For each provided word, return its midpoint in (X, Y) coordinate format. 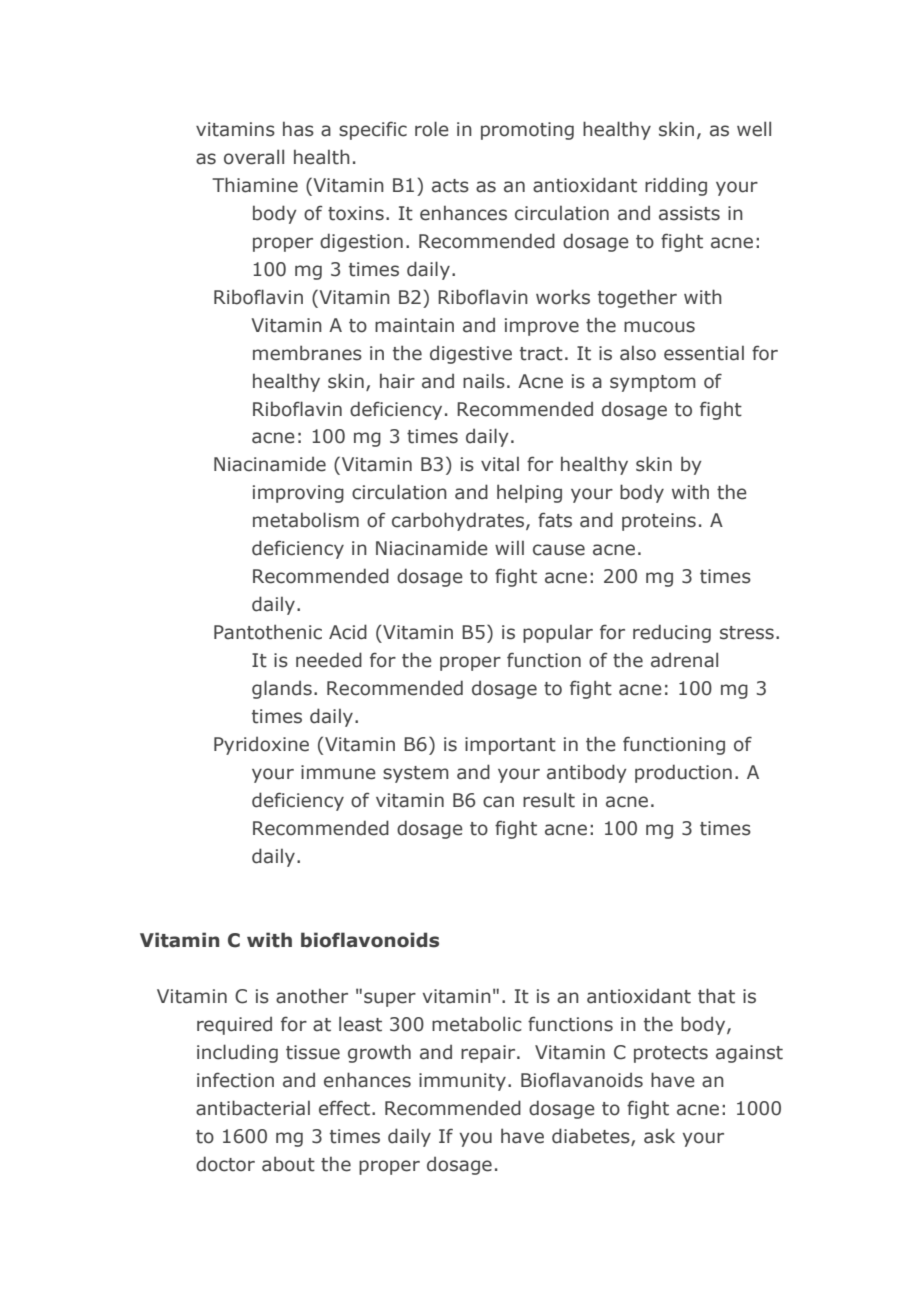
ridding (676, 186)
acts (450, 186)
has (298, 129)
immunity (462, 1082)
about (288, 1164)
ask (659, 1136)
